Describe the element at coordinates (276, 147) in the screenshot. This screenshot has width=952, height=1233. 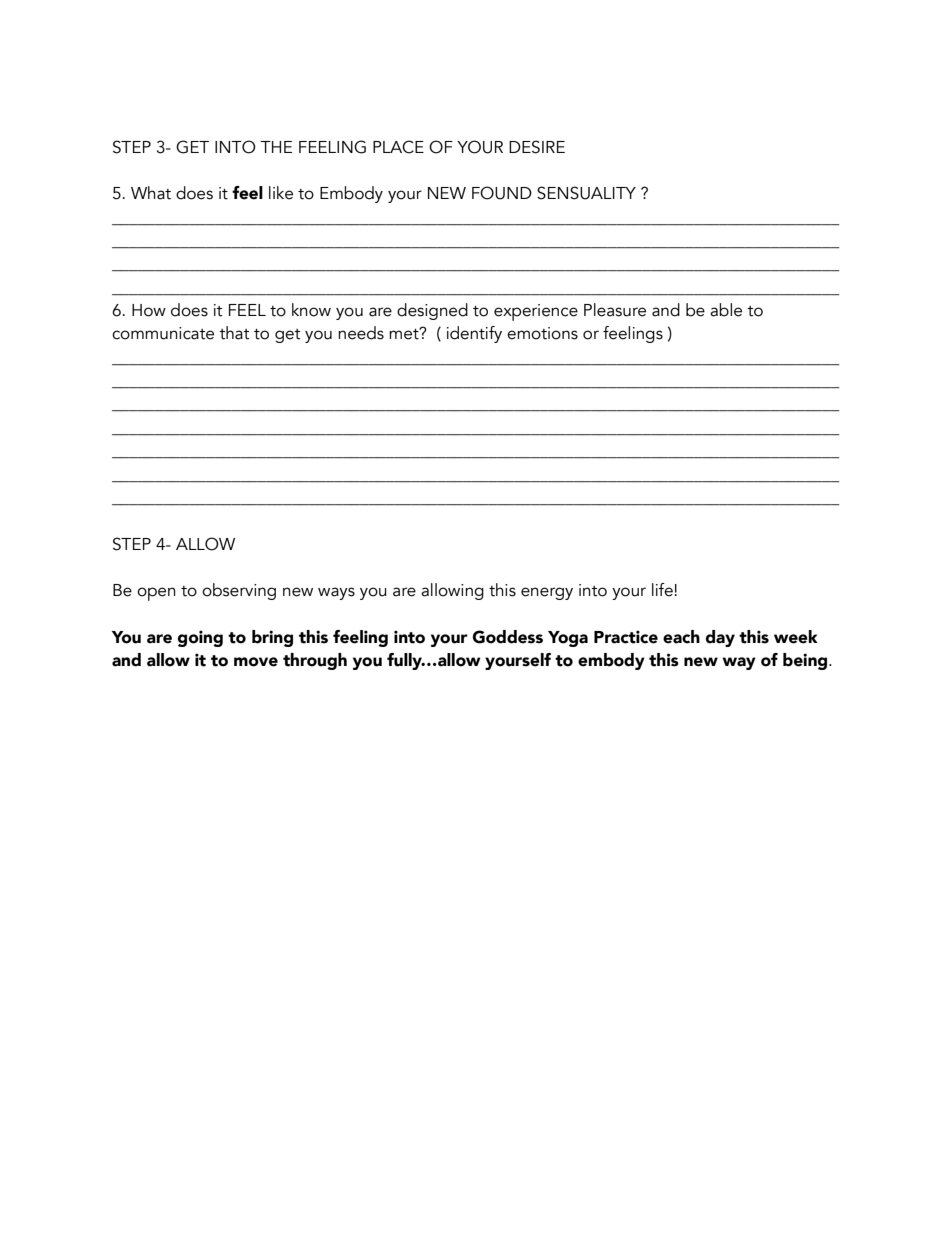
I see `THE` at that location.
